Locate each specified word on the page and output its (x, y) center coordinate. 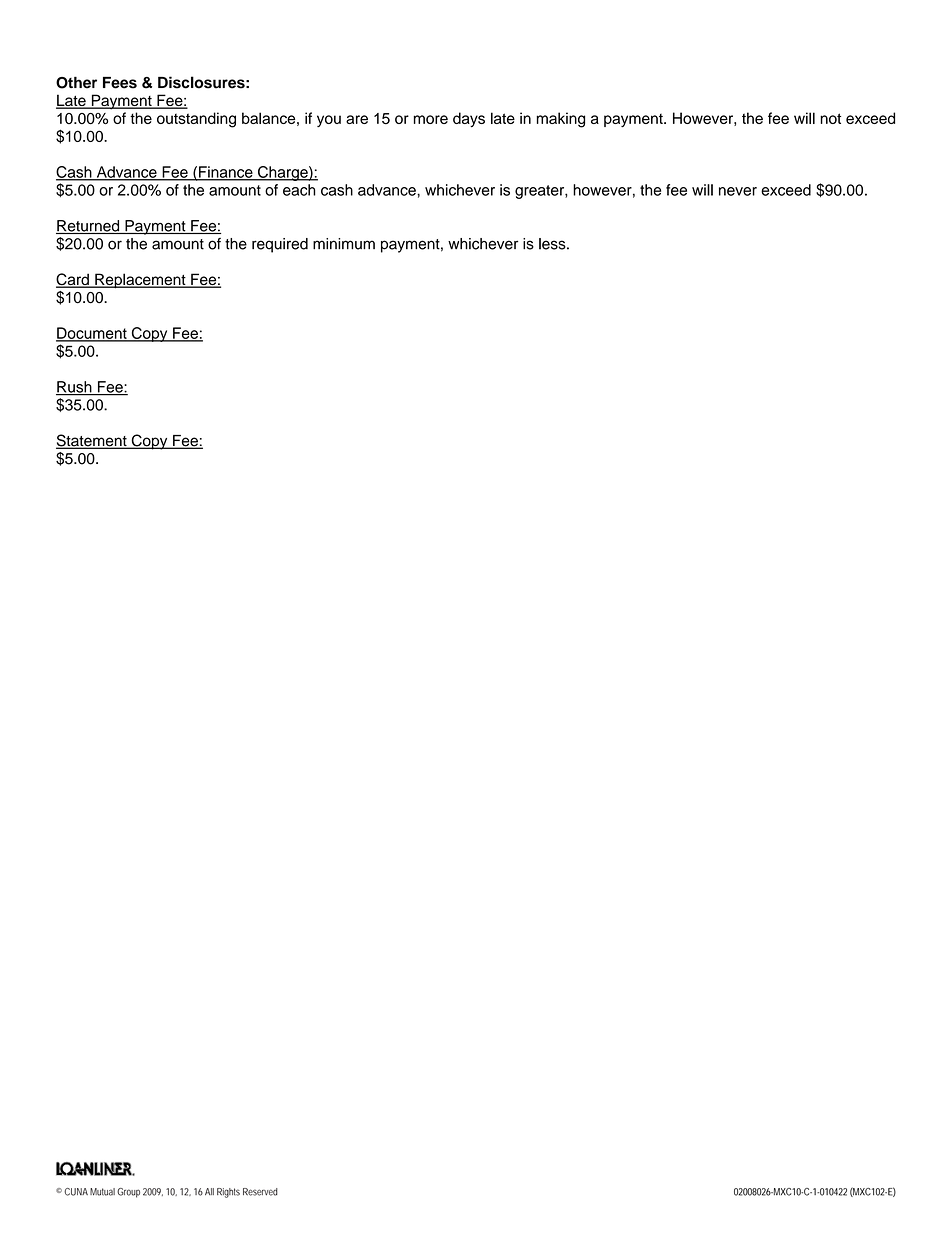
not (830, 118)
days (469, 119)
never (738, 191)
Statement (92, 441)
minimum (344, 244)
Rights (228, 1193)
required (280, 245)
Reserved (260, 1192)
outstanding (196, 120)
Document (92, 334)
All (209, 1191)
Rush (75, 388)
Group (128, 1193)
